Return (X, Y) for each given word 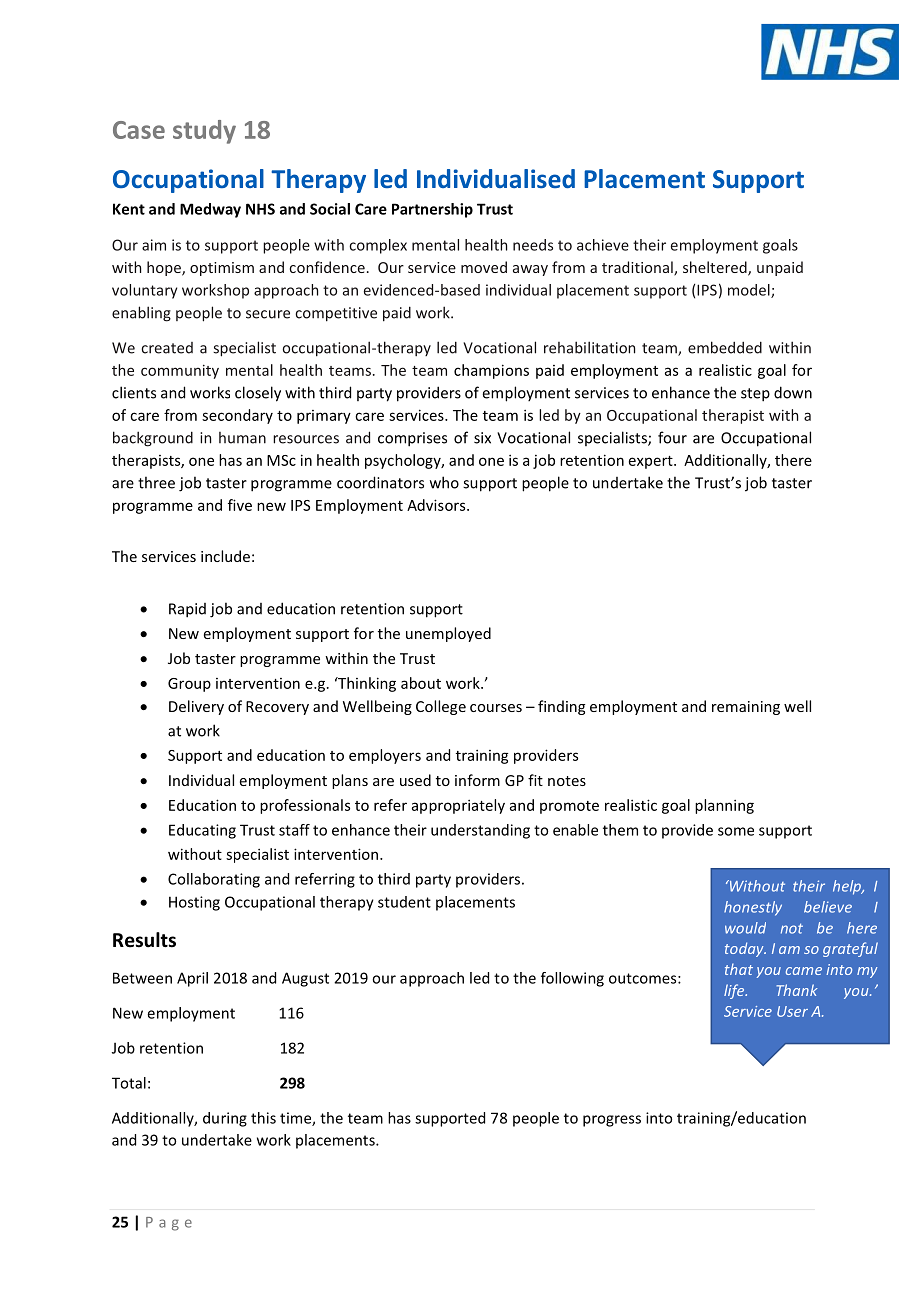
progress (612, 1121)
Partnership (432, 210)
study (204, 132)
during (225, 1119)
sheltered (716, 268)
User (792, 1011)
